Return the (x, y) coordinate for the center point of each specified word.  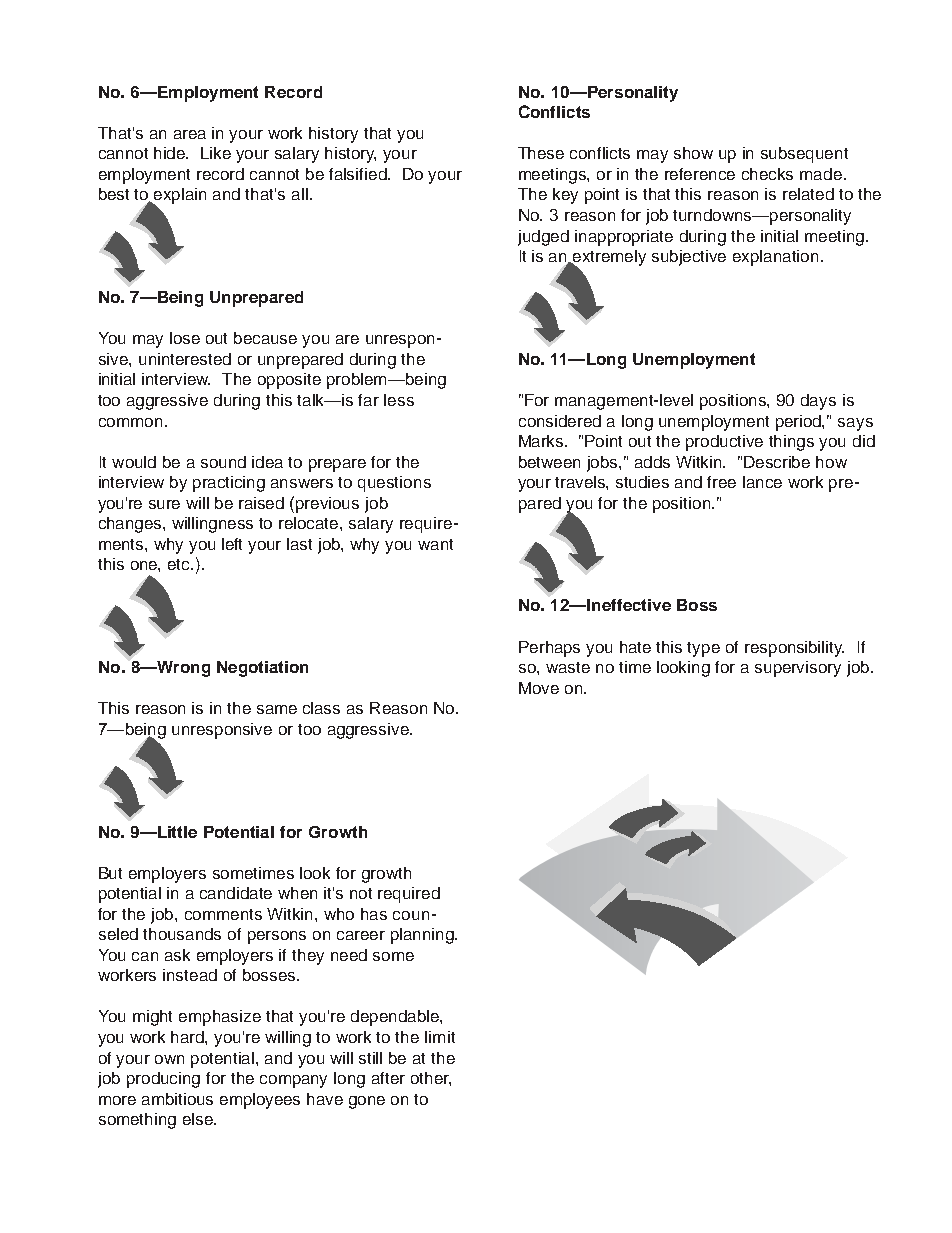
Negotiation (262, 669)
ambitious (177, 1099)
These (541, 153)
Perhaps (549, 649)
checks (767, 174)
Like (216, 153)
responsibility (794, 649)
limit (440, 1037)
